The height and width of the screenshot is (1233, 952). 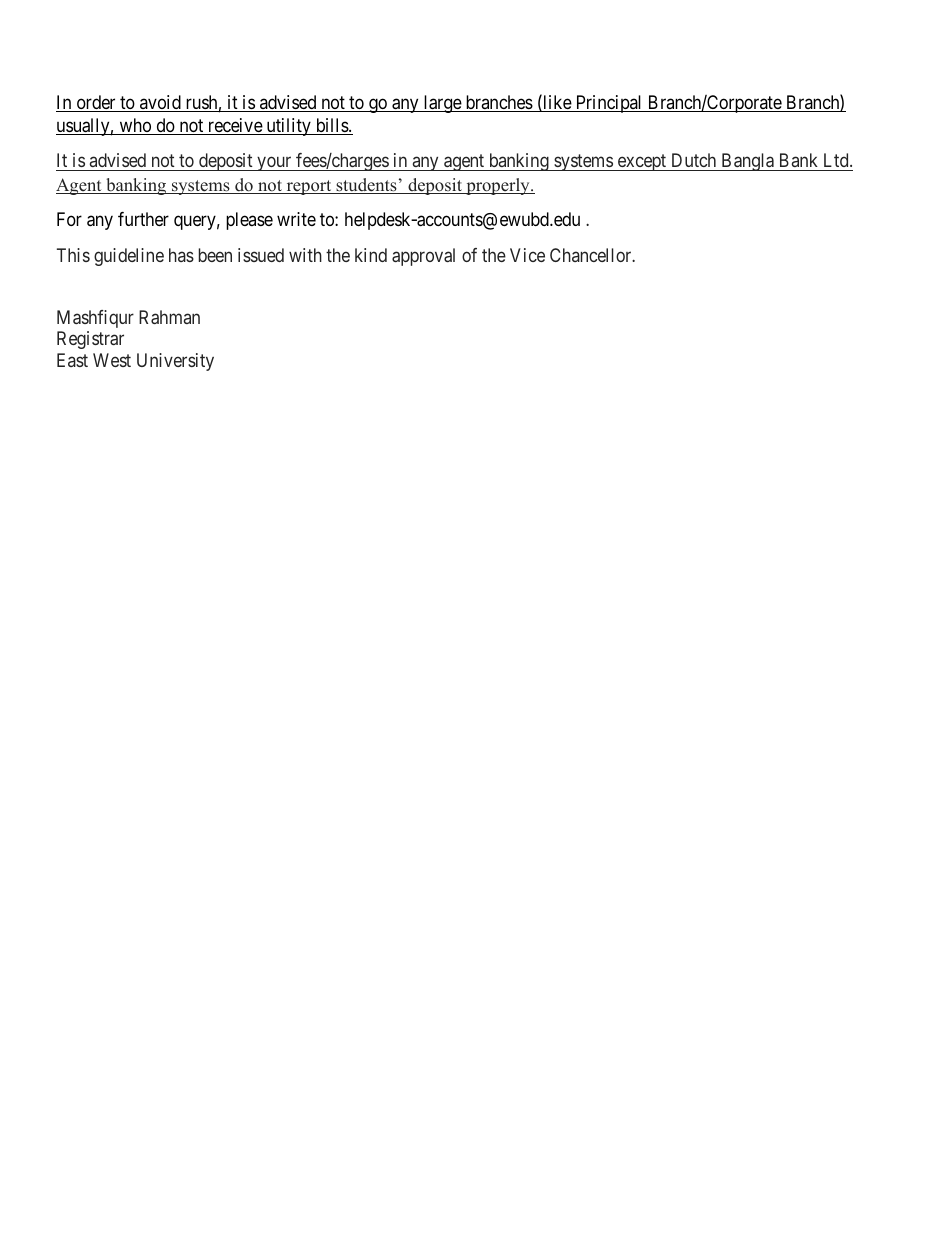 I want to click on Principal, so click(x=609, y=104).
